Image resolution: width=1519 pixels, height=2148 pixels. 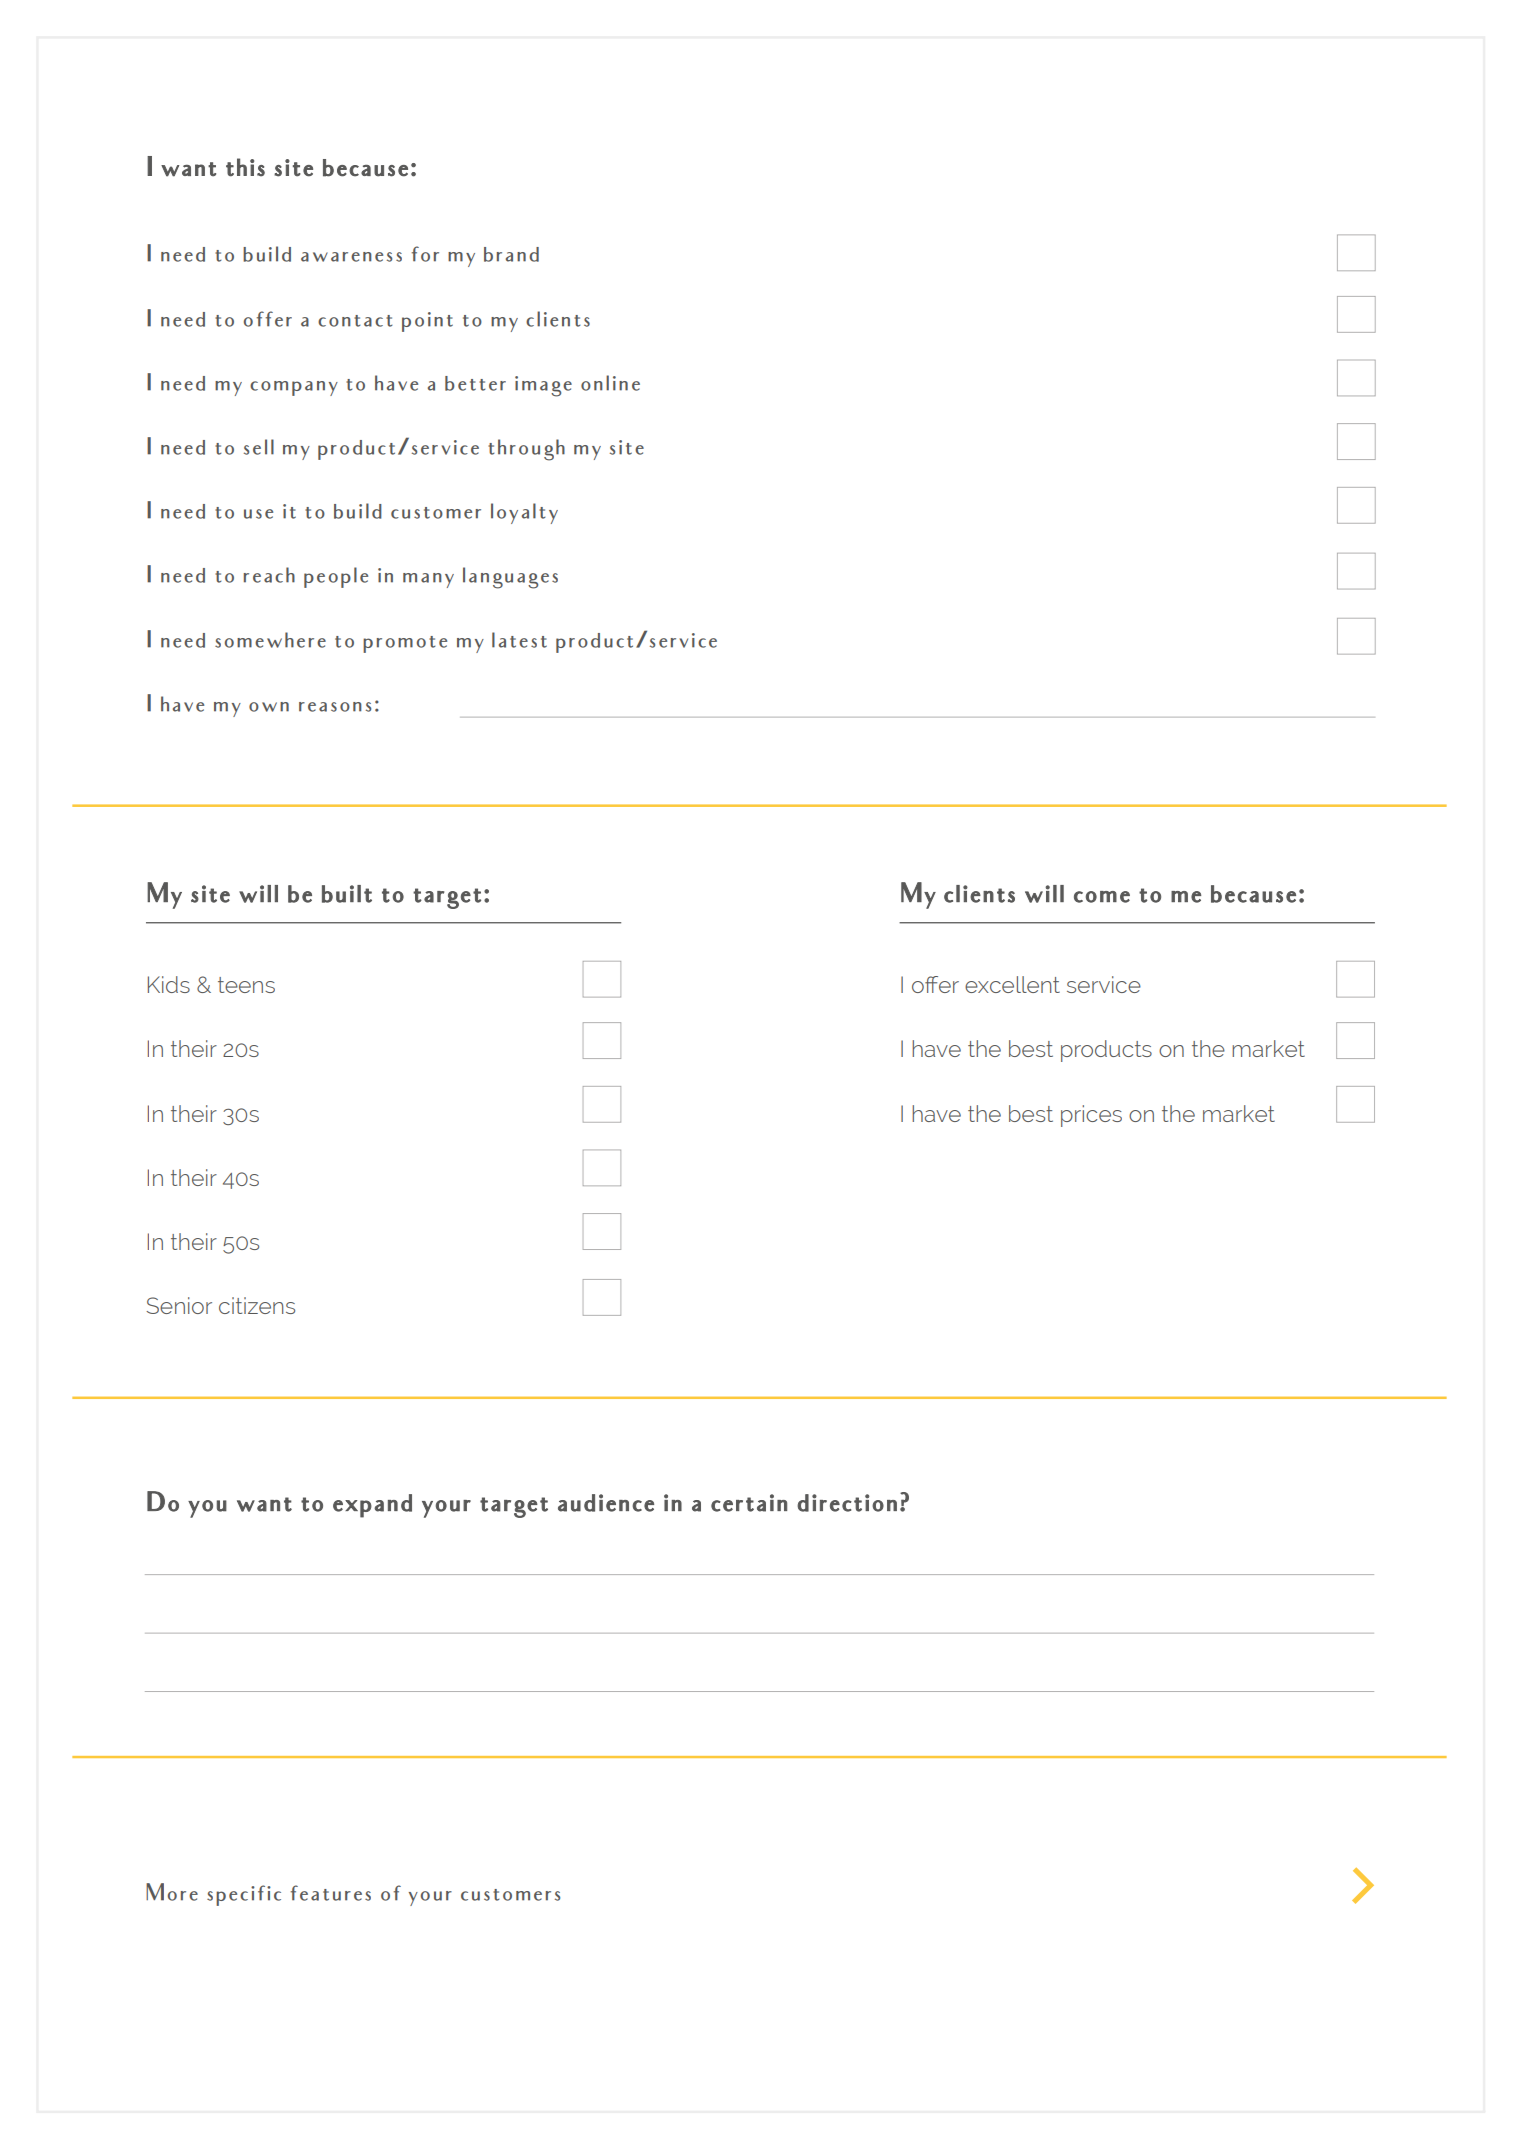 What do you see at coordinates (519, 640) in the screenshot?
I see `latest` at bounding box center [519, 640].
